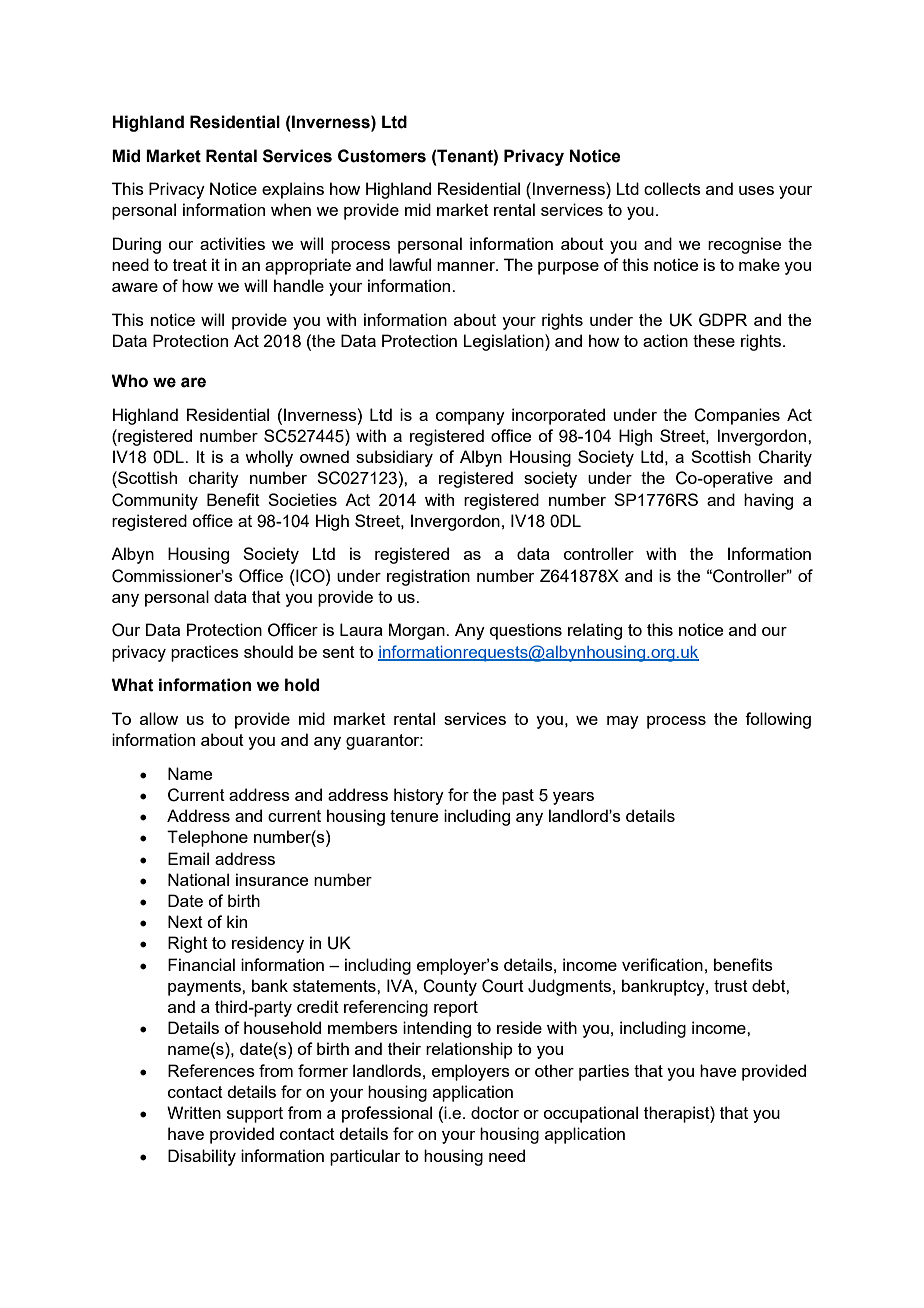 This screenshot has height=1308, width=924. I want to click on practices, so click(205, 653).
